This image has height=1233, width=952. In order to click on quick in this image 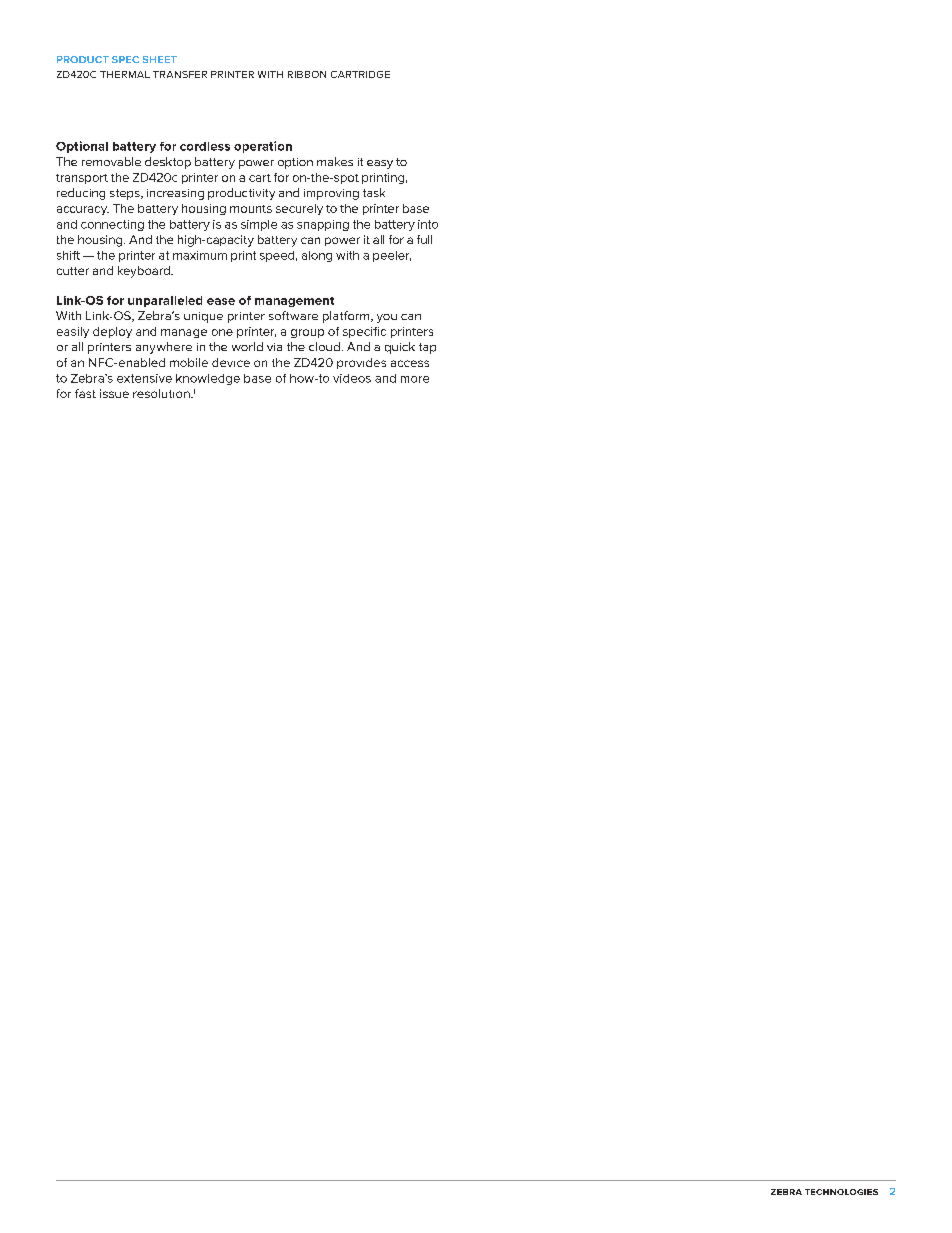, I will do `click(400, 348)`.
